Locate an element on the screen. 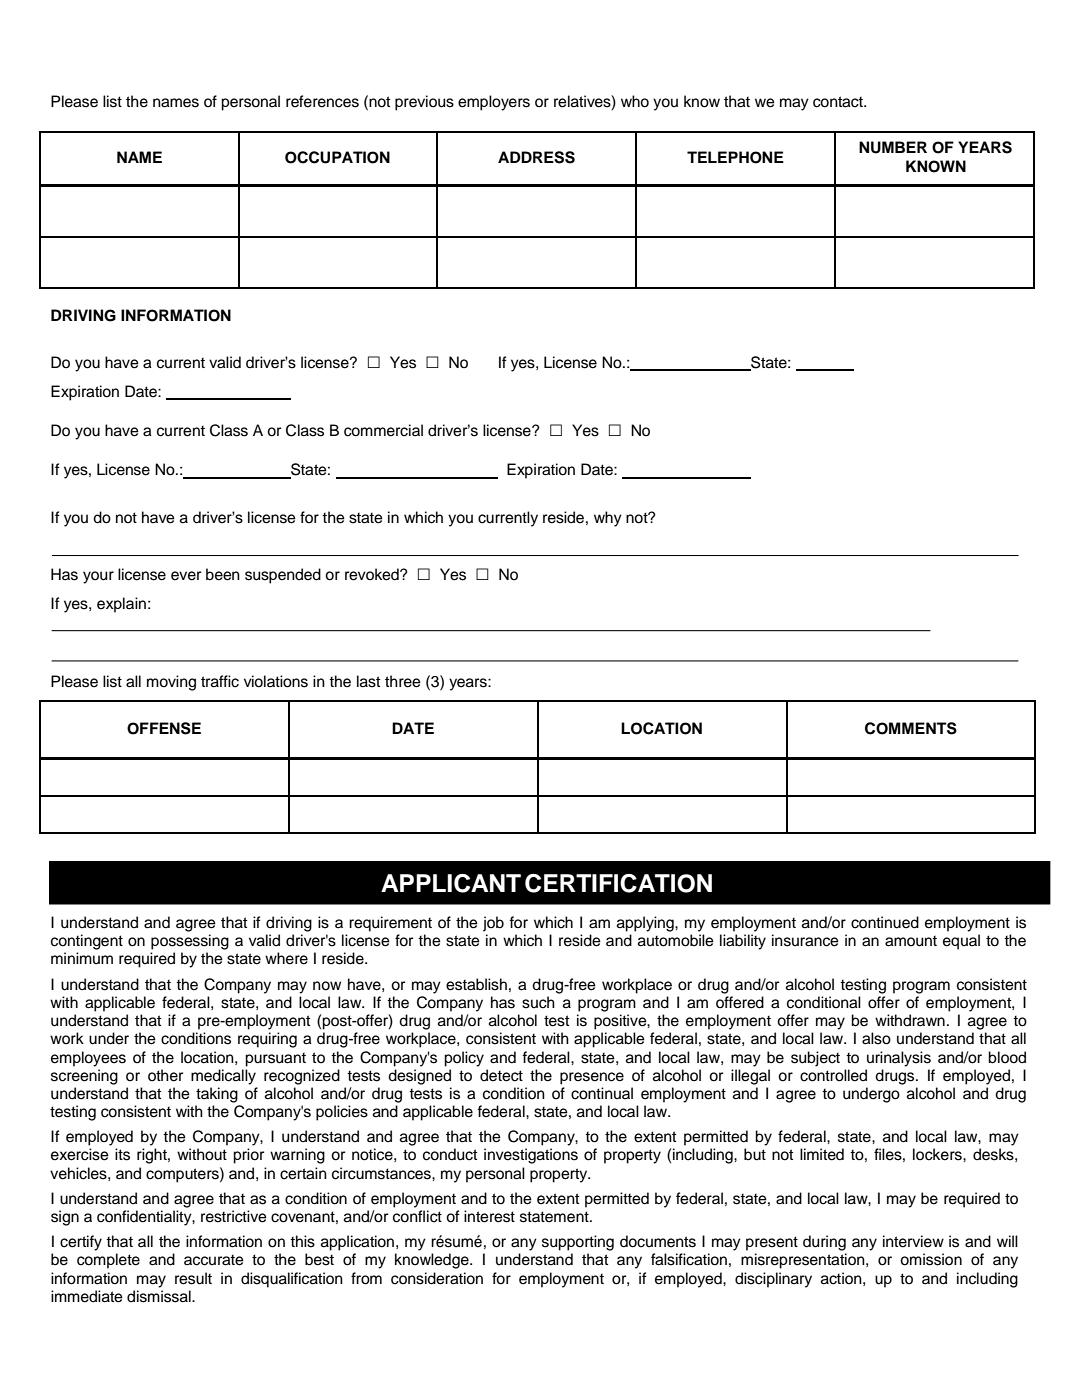 This screenshot has width=1075, height=1392. COMMENTS is located at coordinates (911, 728).
